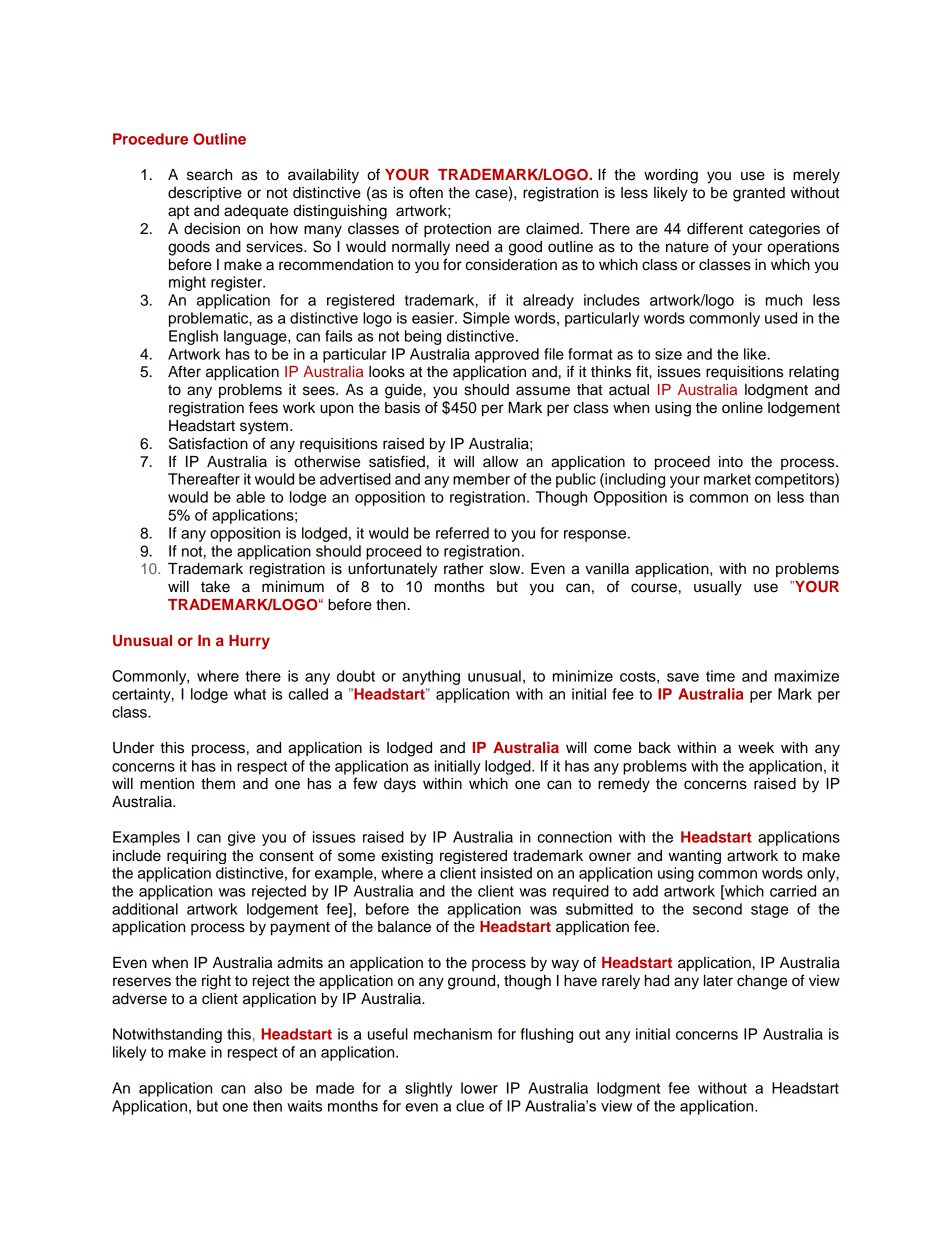 This screenshot has height=1233, width=952. Describe the element at coordinates (717, 909) in the screenshot. I see `second` at that location.
